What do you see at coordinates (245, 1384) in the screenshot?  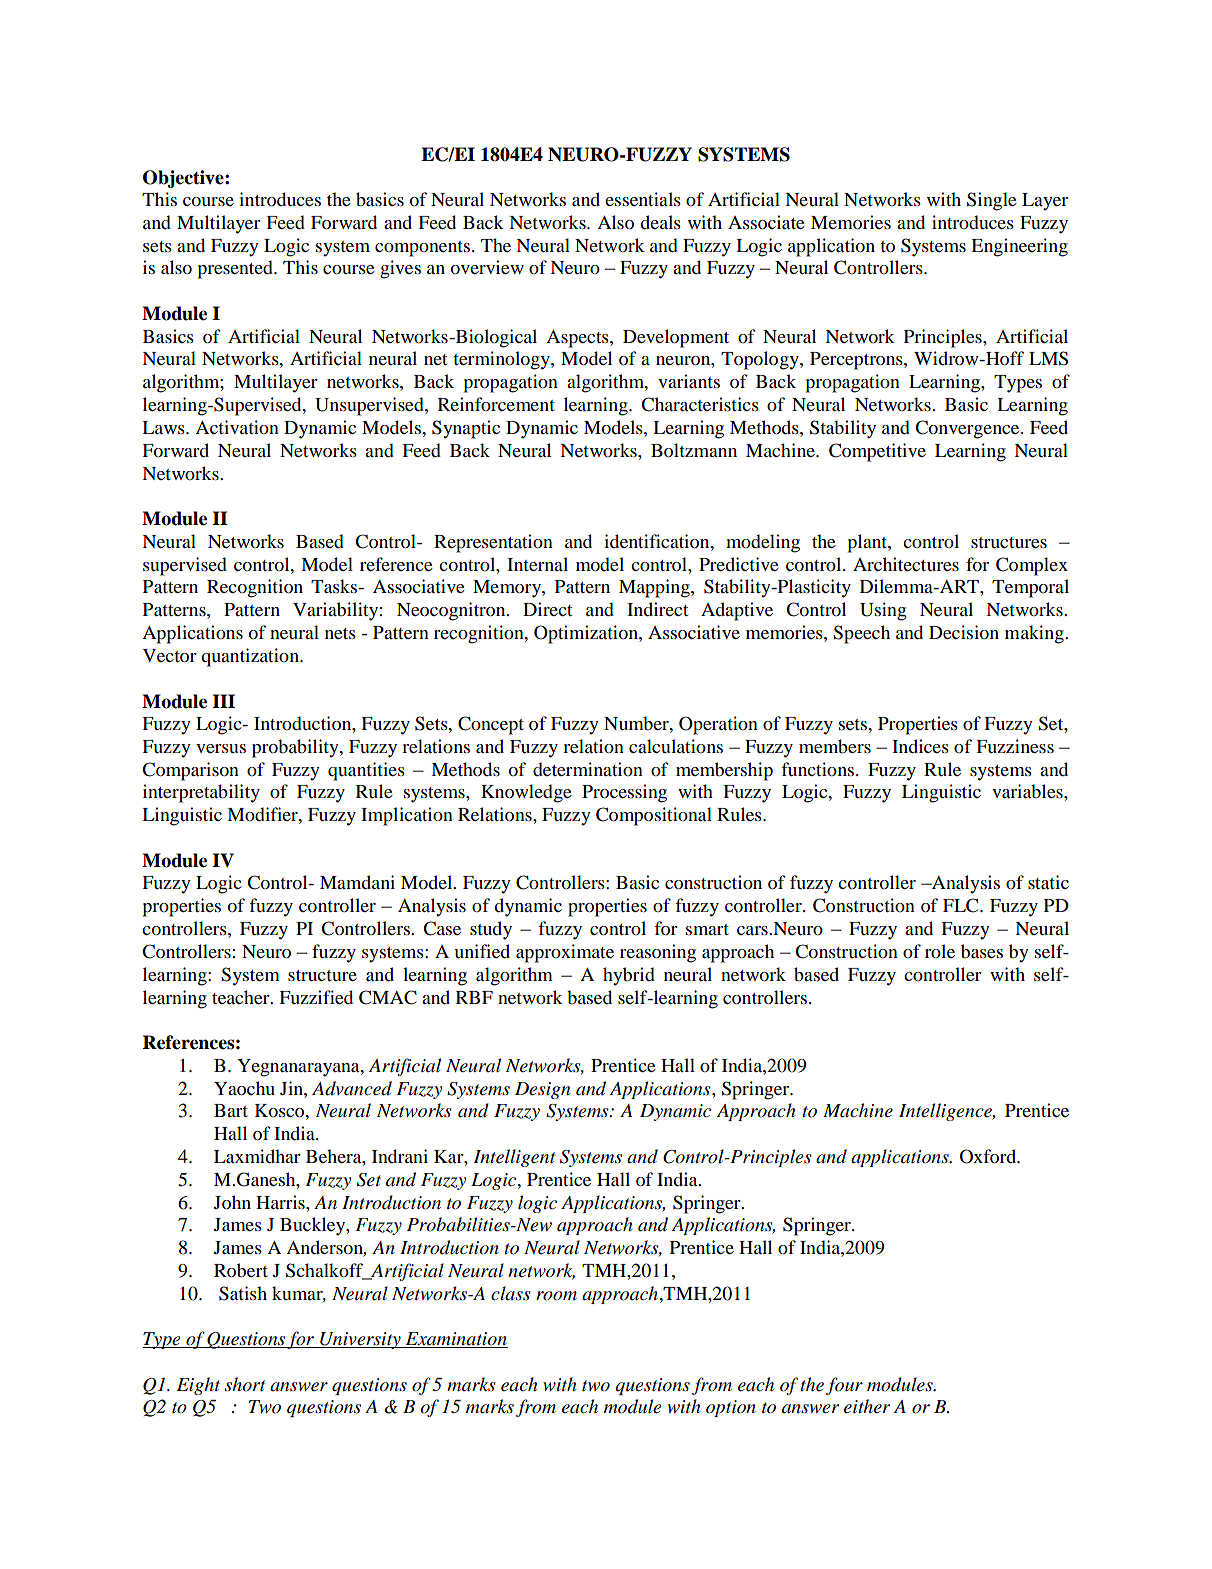 I see `short` at bounding box center [245, 1384].
